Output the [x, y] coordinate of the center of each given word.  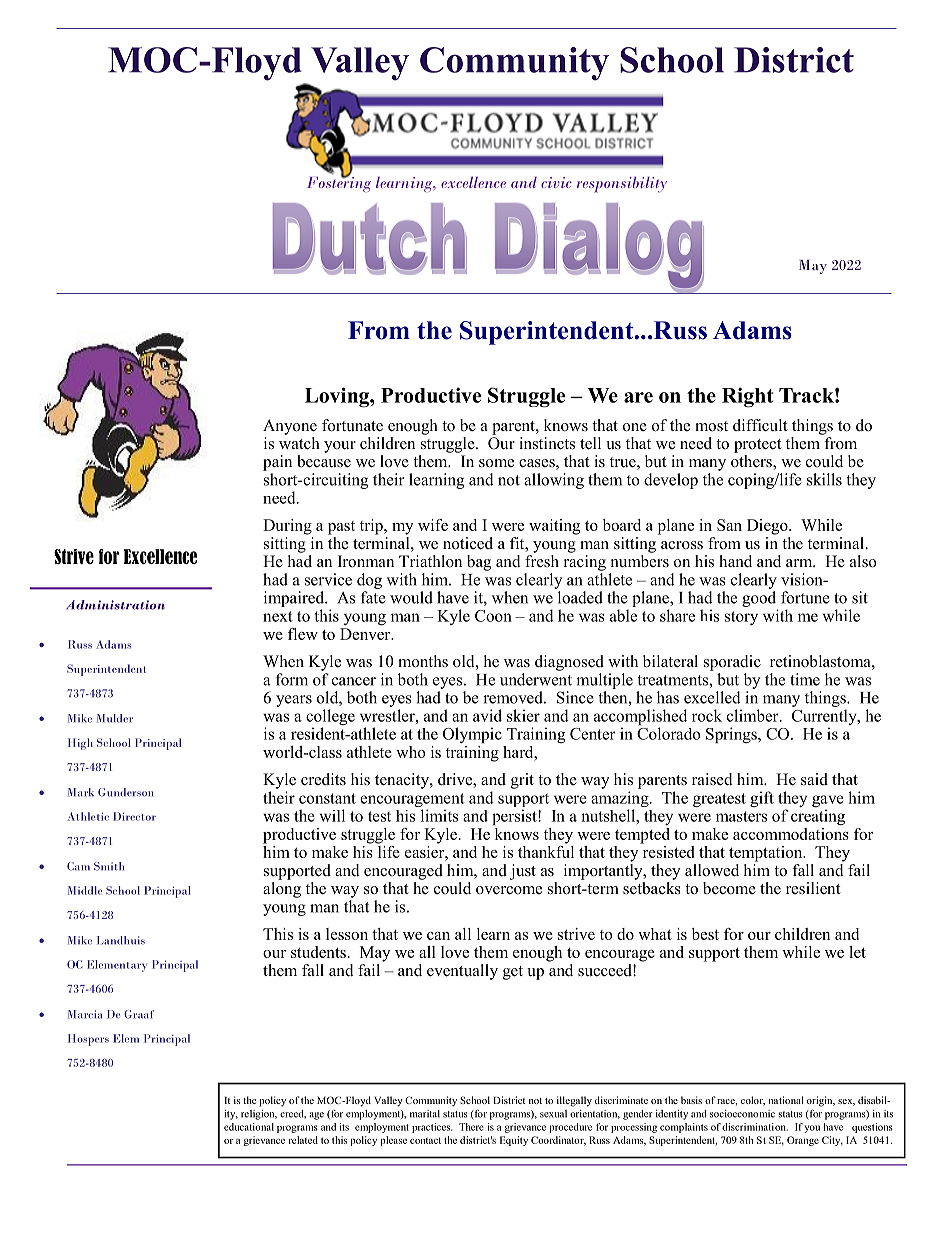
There [471, 1127]
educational [249, 1127]
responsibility [622, 185]
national [786, 1100]
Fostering [339, 183]
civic [556, 182]
